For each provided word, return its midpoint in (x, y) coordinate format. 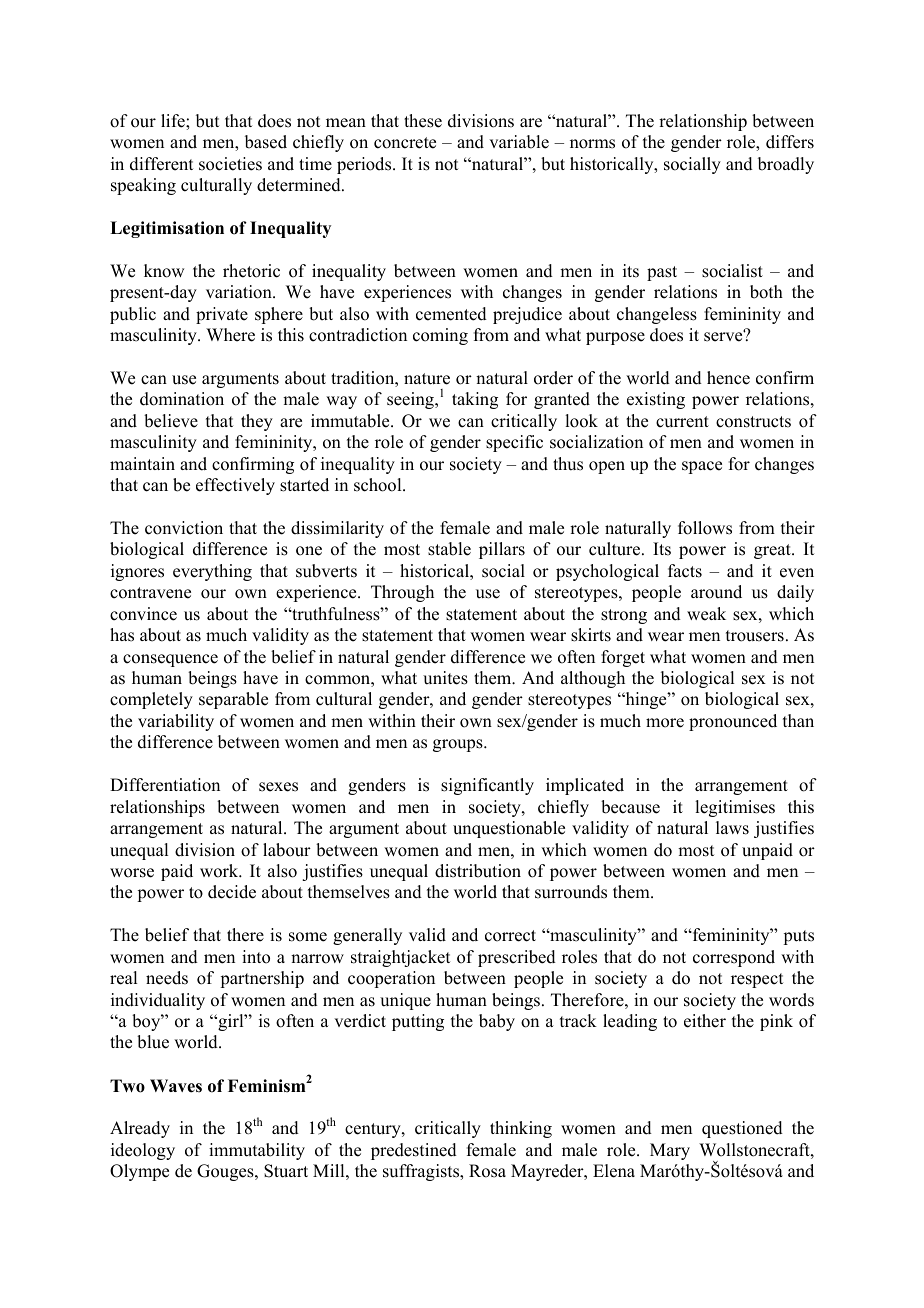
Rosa (487, 1171)
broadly (786, 165)
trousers (755, 636)
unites (445, 678)
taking (475, 400)
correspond (734, 958)
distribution (478, 871)
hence (728, 378)
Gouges (226, 1172)
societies (230, 164)
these (423, 121)
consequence (170, 660)
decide (232, 892)
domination (182, 399)
